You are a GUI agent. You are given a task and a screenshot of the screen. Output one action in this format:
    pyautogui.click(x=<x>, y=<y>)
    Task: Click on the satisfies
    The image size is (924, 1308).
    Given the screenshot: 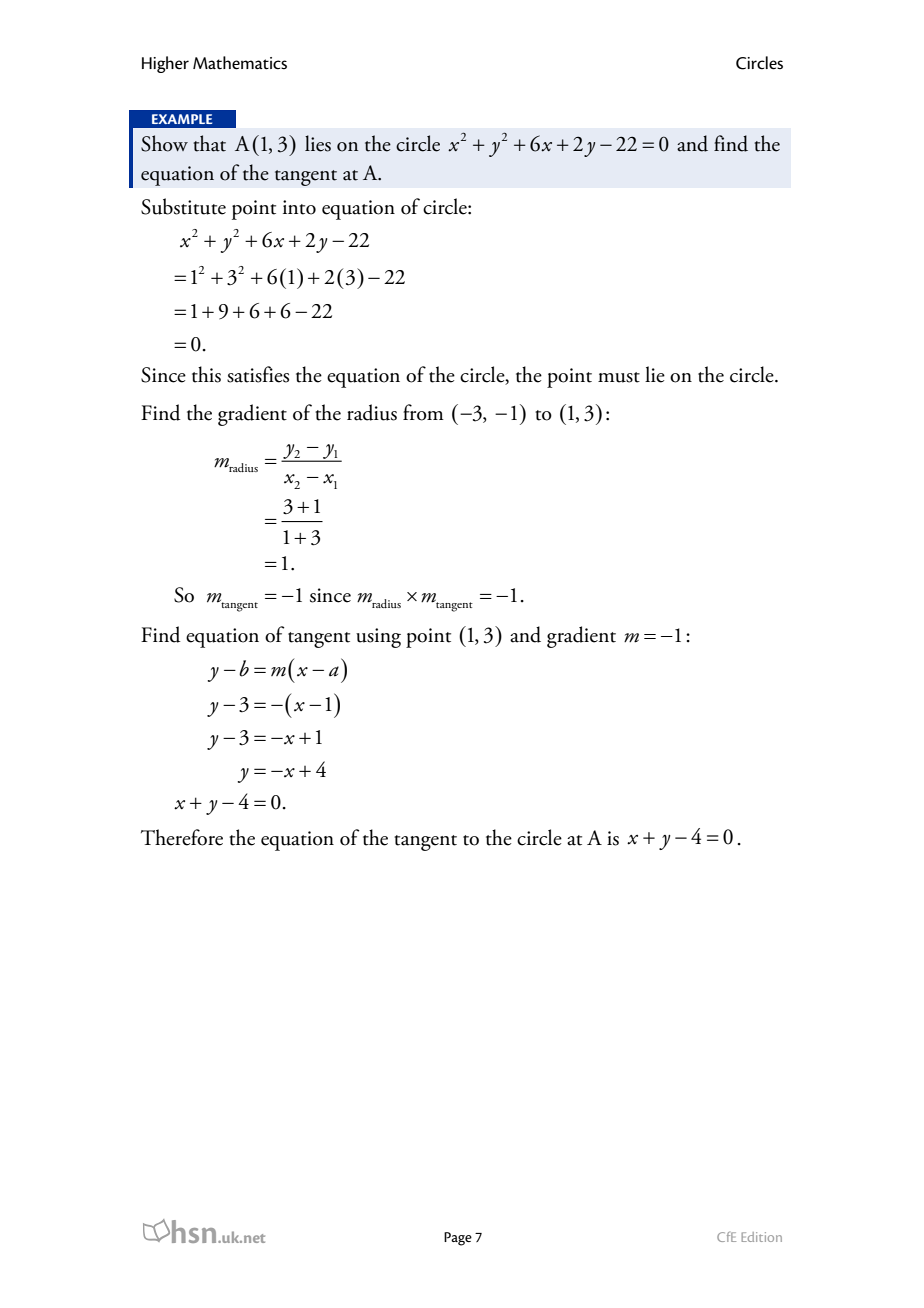 What is the action you would take?
    pyautogui.click(x=258, y=374)
